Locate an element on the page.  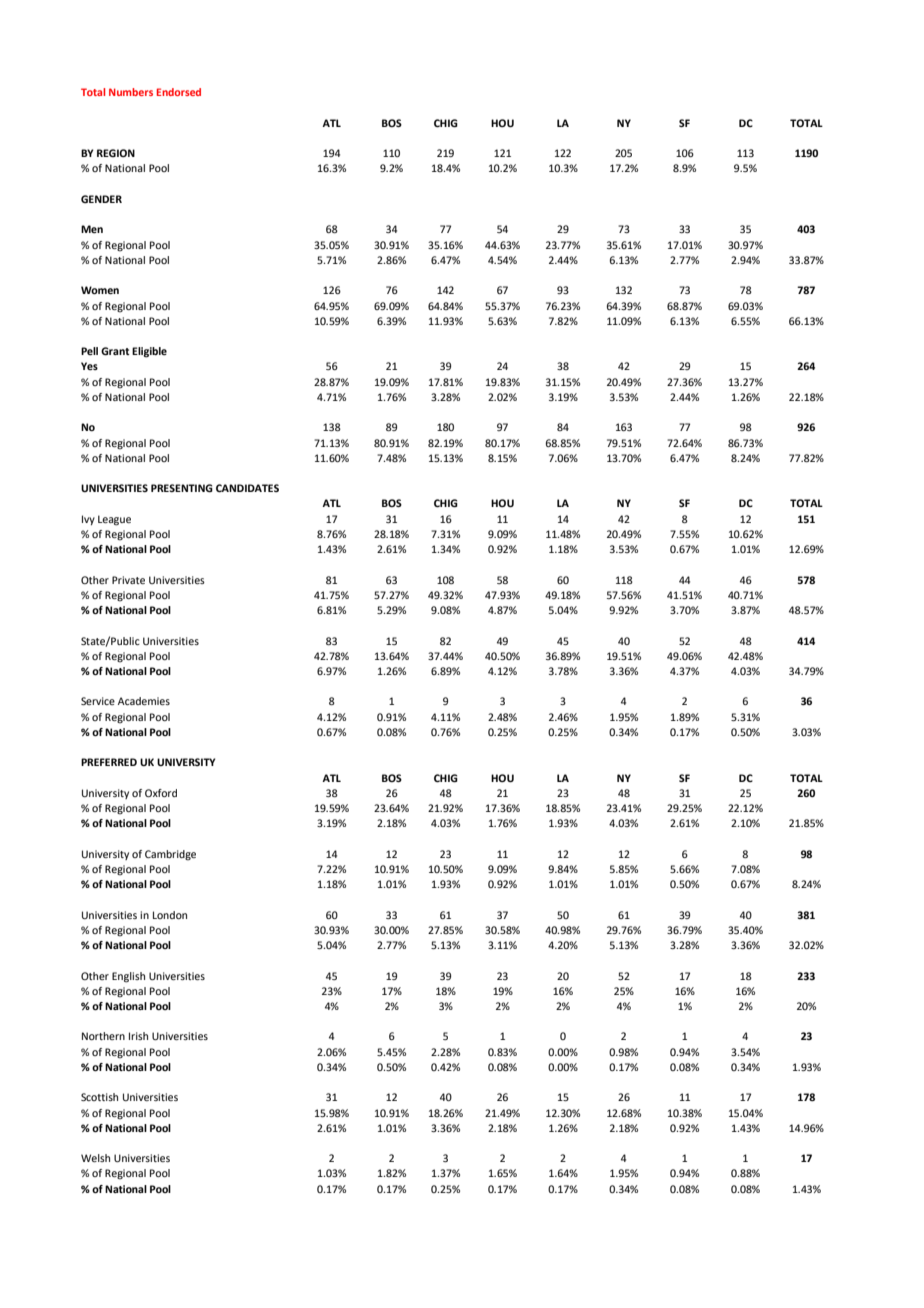
Service is located at coordinates (98, 701).
